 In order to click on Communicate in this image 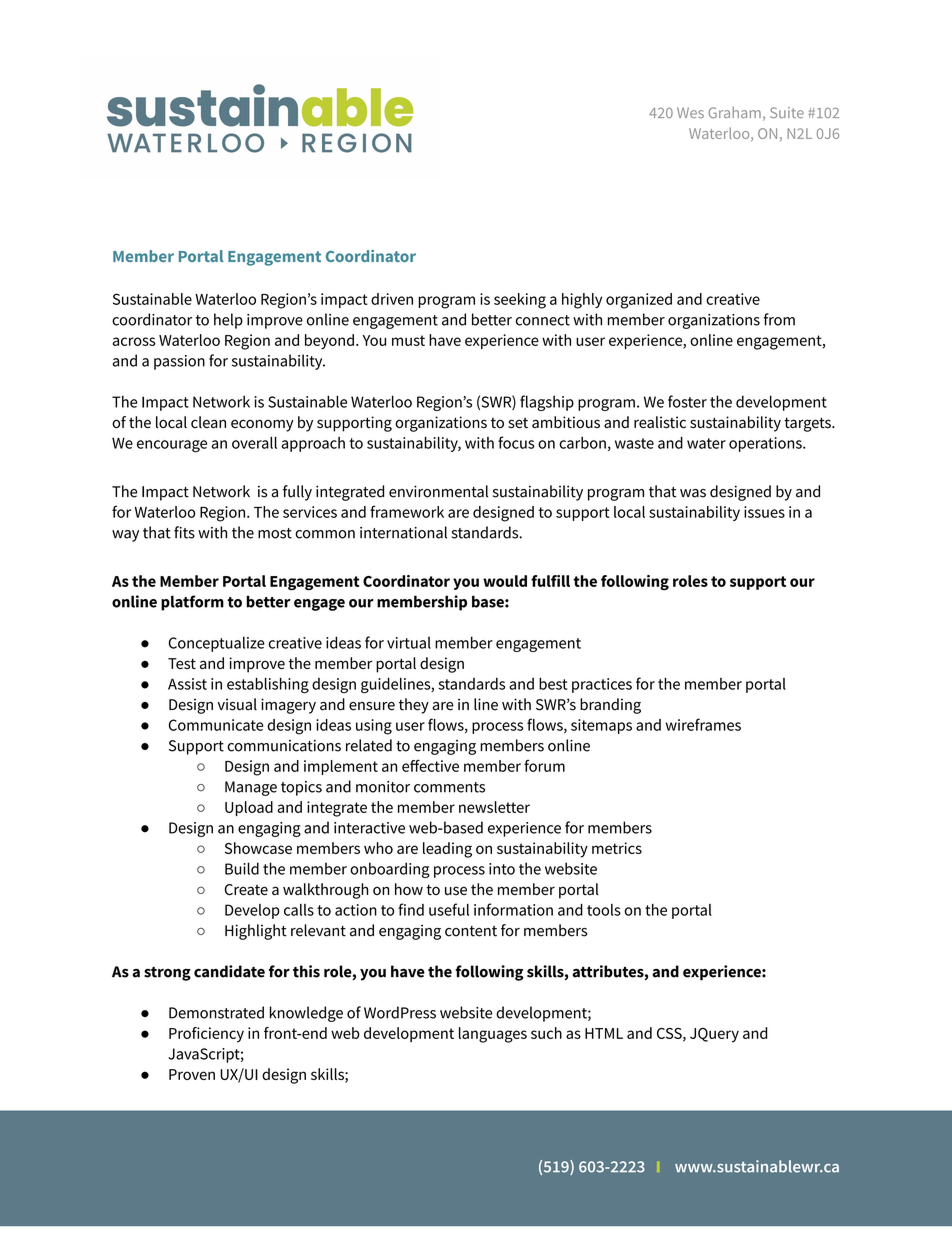, I will do `click(216, 725)`.
